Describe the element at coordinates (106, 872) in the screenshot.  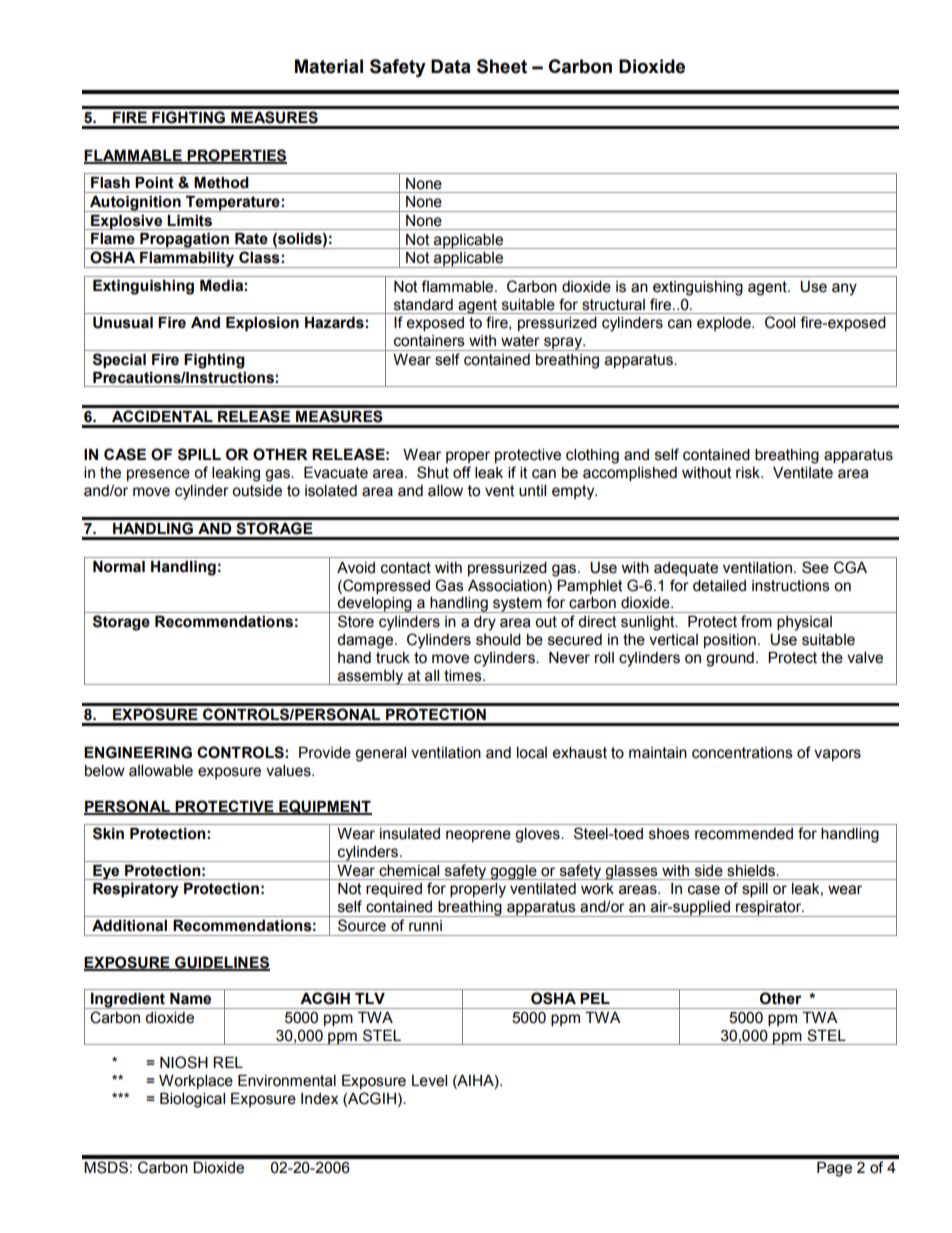
I see `Eye` at that location.
